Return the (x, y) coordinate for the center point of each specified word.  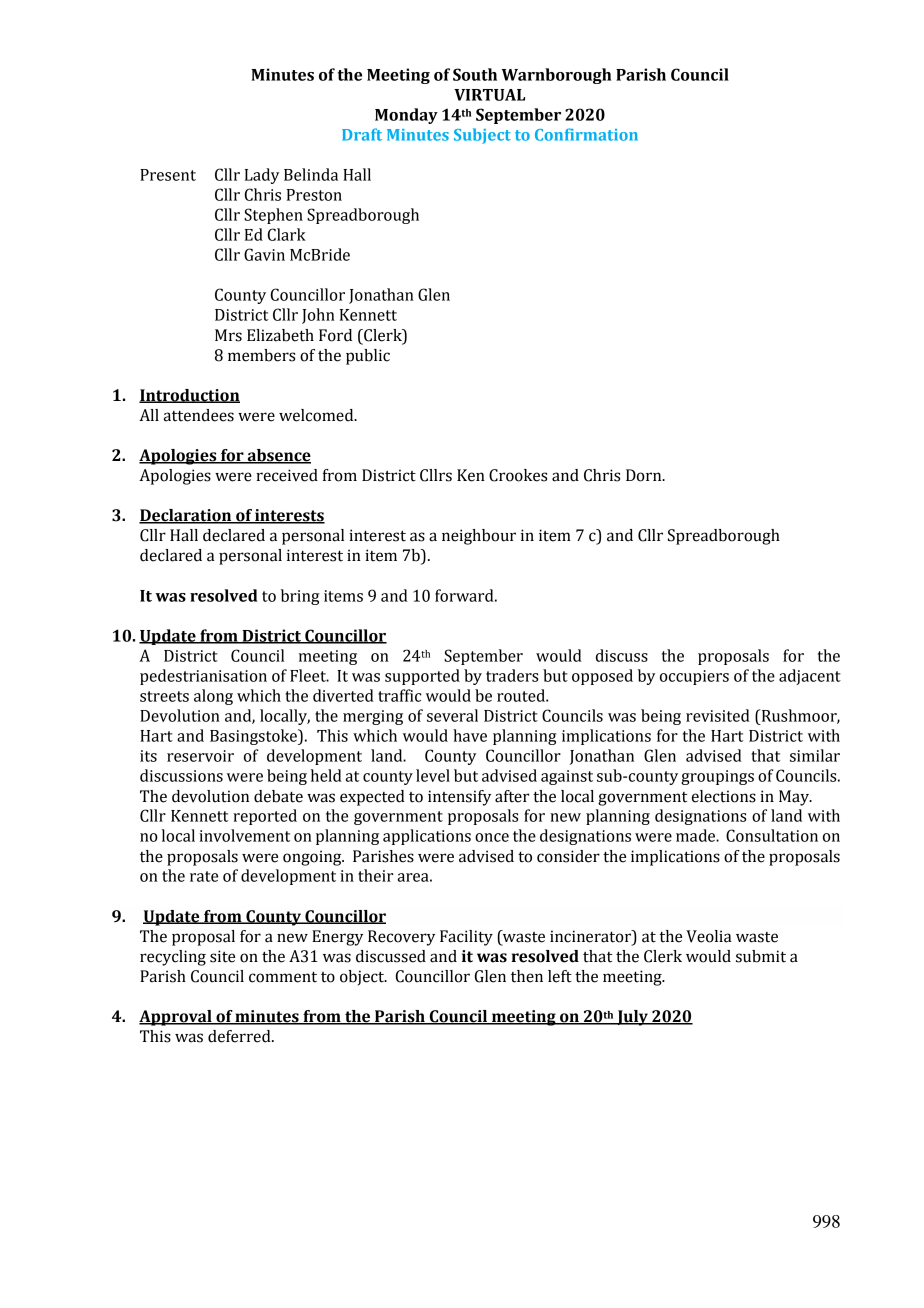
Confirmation (586, 134)
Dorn (645, 475)
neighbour (479, 537)
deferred (240, 1036)
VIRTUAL (489, 95)
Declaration (186, 516)
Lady (262, 176)
